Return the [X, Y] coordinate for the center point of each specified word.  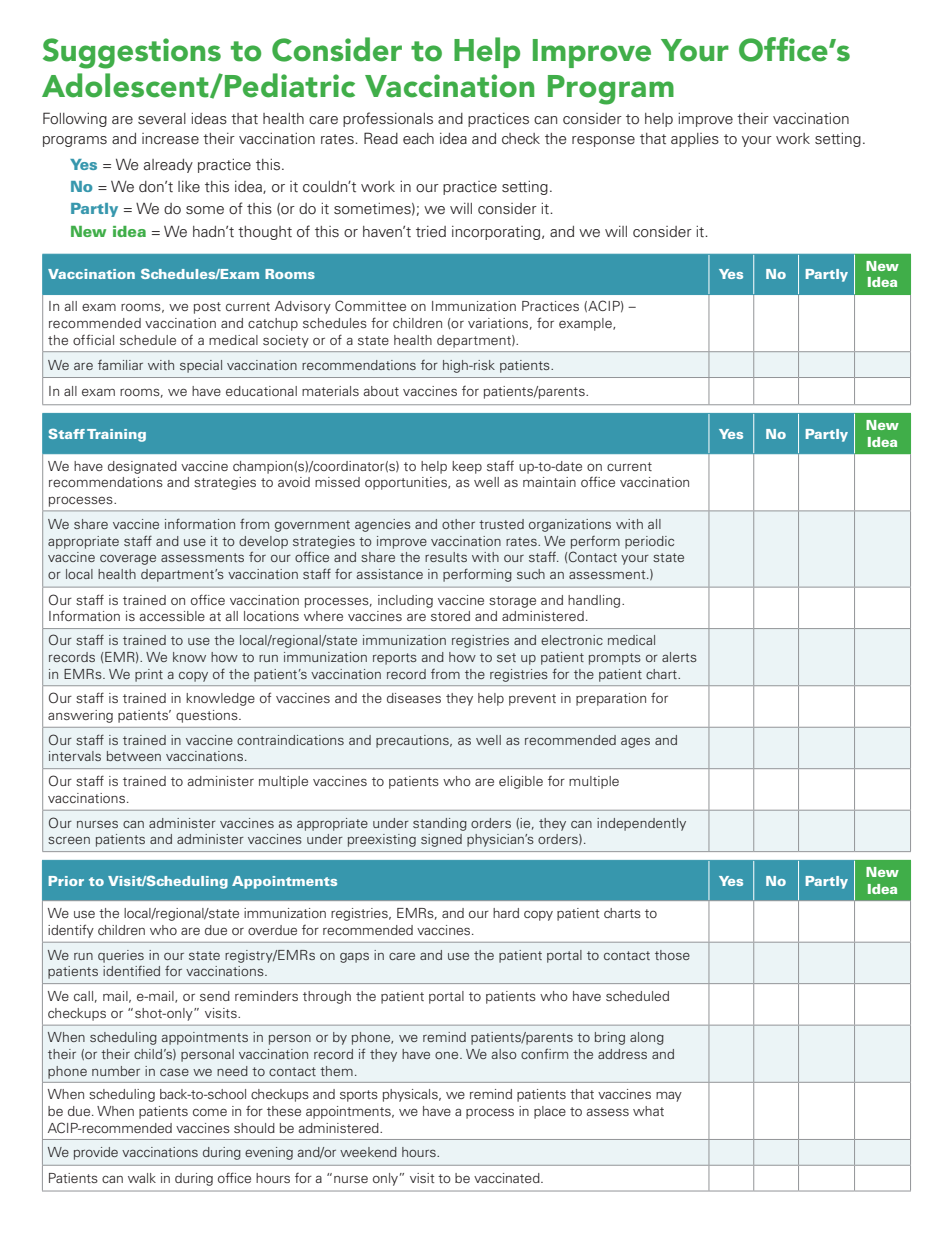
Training [116, 435]
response [603, 141]
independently [641, 824]
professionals [388, 119]
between [134, 756]
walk [142, 1178]
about [381, 391]
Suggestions [132, 53]
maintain [549, 482]
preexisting [382, 840]
